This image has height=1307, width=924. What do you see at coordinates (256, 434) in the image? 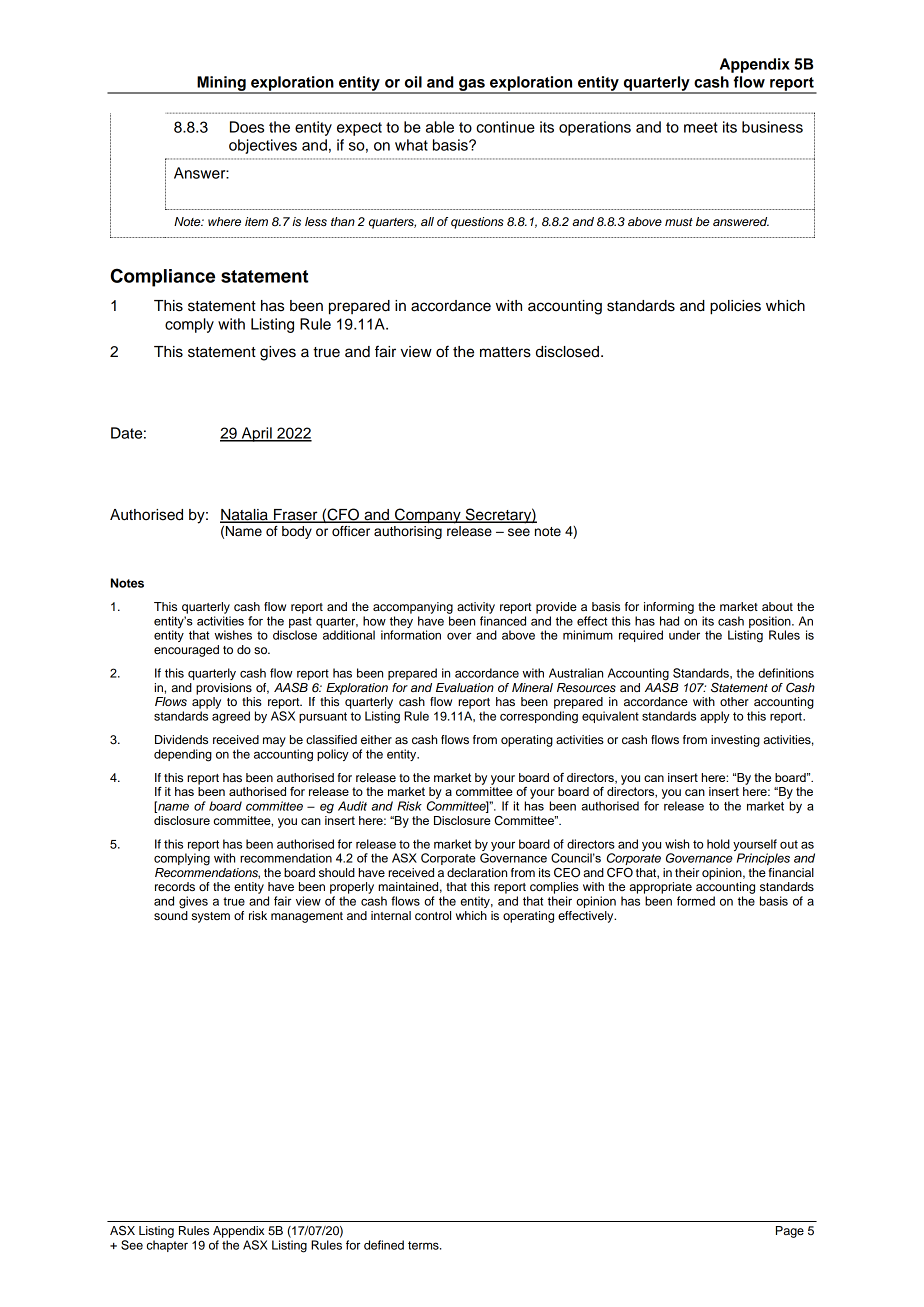
I see `April` at bounding box center [256, 434].
